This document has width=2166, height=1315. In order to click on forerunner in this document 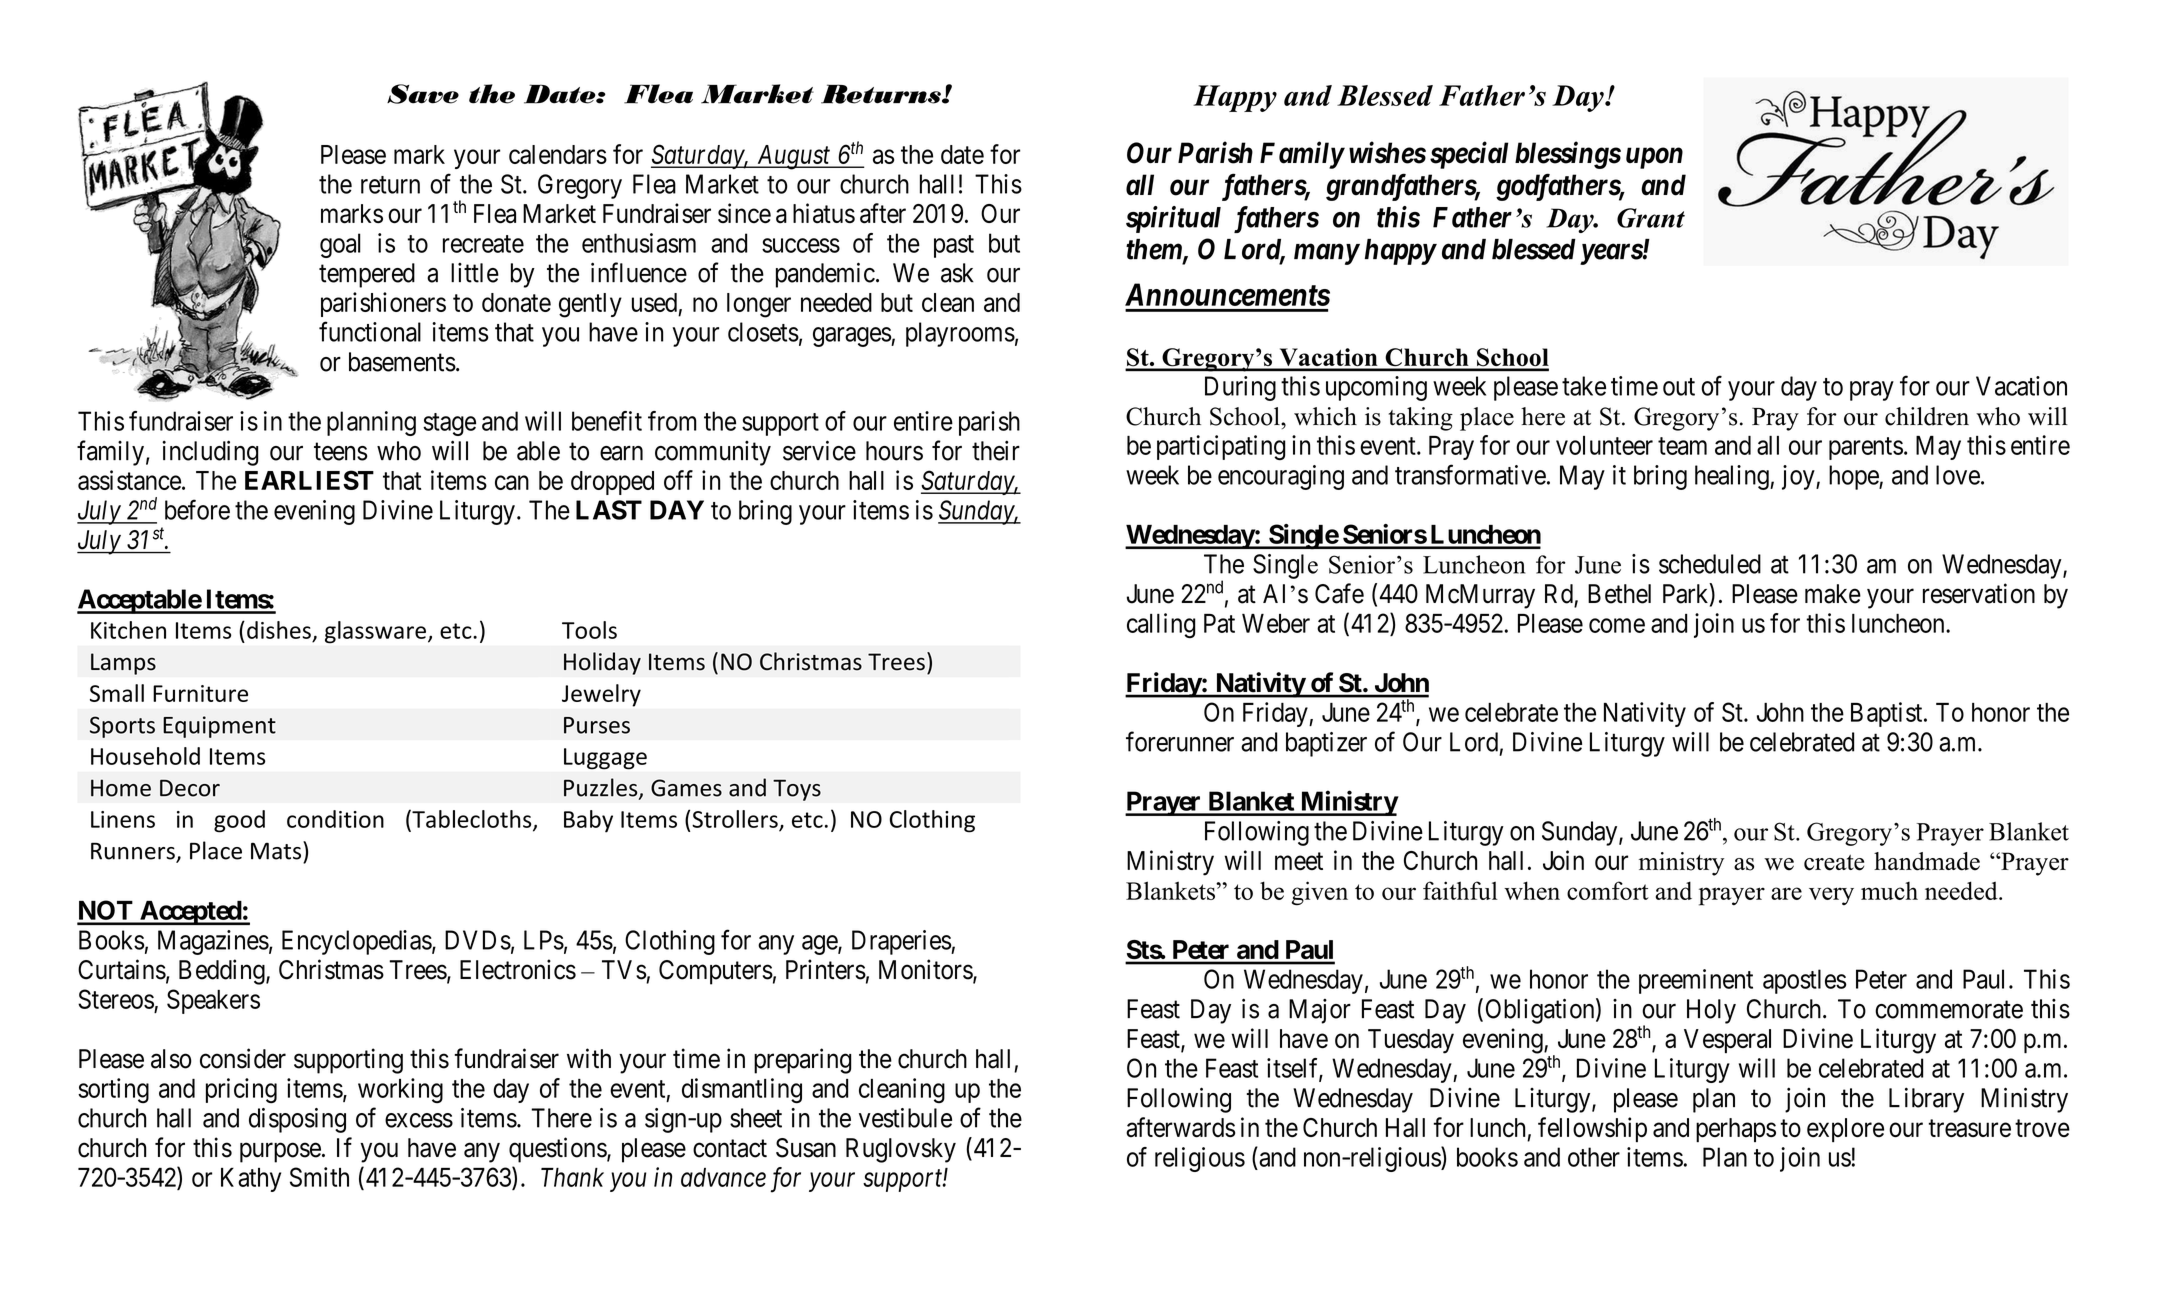, I will do `click(1180, 741)`.
